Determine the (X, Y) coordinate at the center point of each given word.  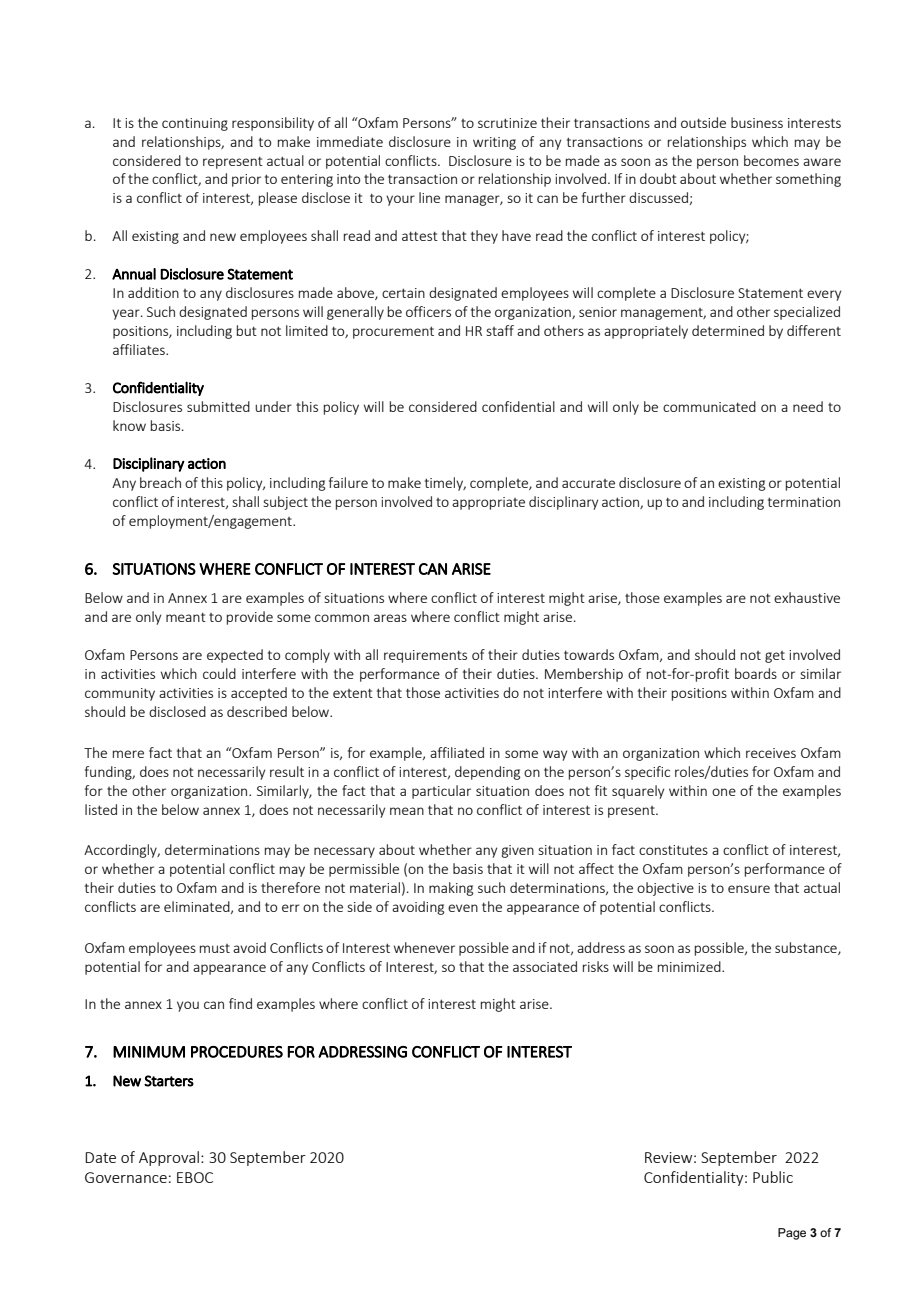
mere (128, 754)
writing (494, 143)
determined (728, 330)
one (724, 792)
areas (390, 618)
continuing (195, 124)
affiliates (140, 349)
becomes (771, 160)
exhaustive (807, 597)
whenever (424, 947)
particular (441, 792)
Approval (169, 1158)
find (240, 1003)
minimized (690, 966)
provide (250, 618)
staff (500, 330)
